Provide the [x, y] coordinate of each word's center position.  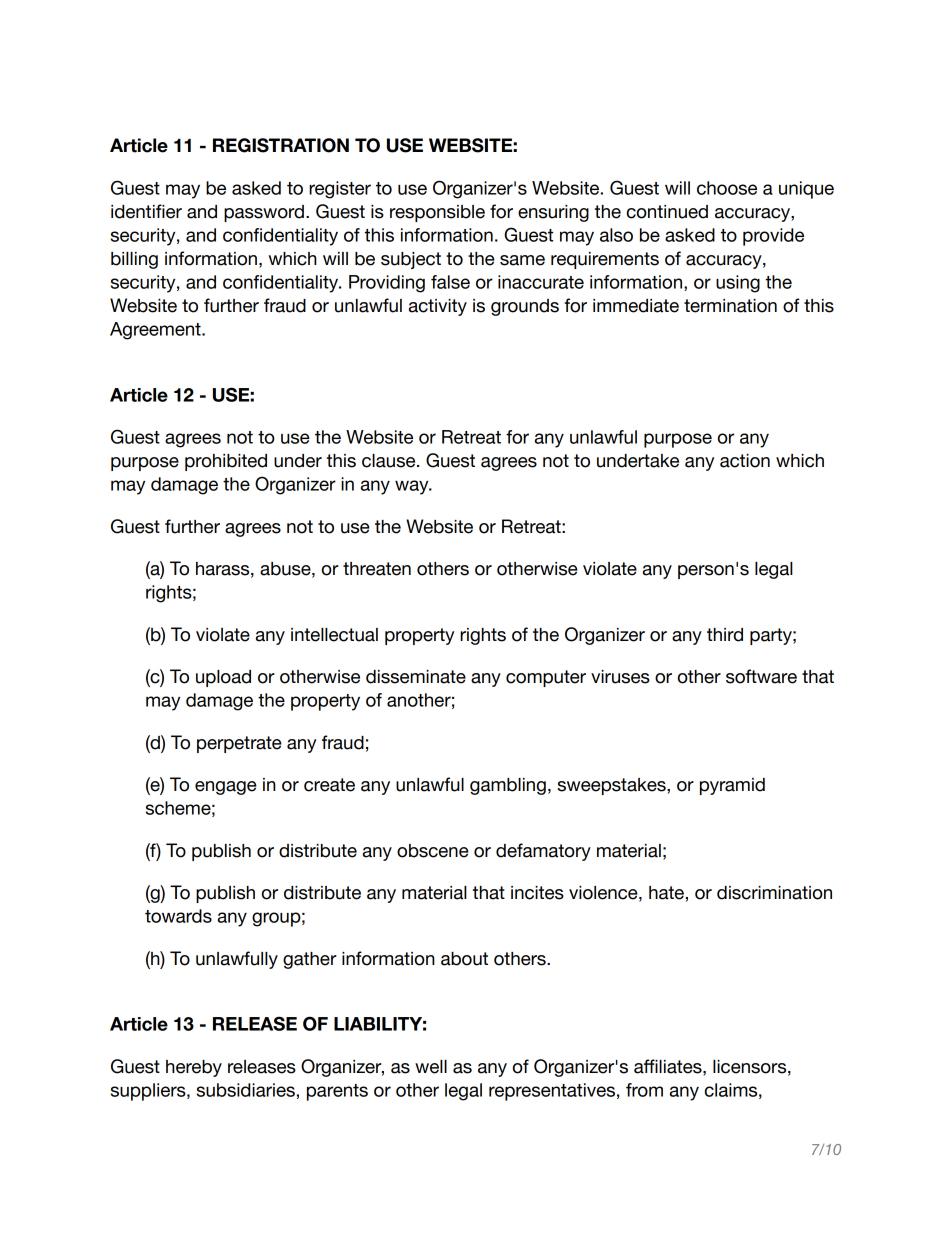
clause [390, 461]
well [431, 1067]
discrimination [774, 893]
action [745, 461]
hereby [194, 1068]
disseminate [416, 677]
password [264, 213]
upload [223, 678]
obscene [433, 851]
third [725, 635]
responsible [437, 213]
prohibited [226, 462]
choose [727, 188]
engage [226, 788]
